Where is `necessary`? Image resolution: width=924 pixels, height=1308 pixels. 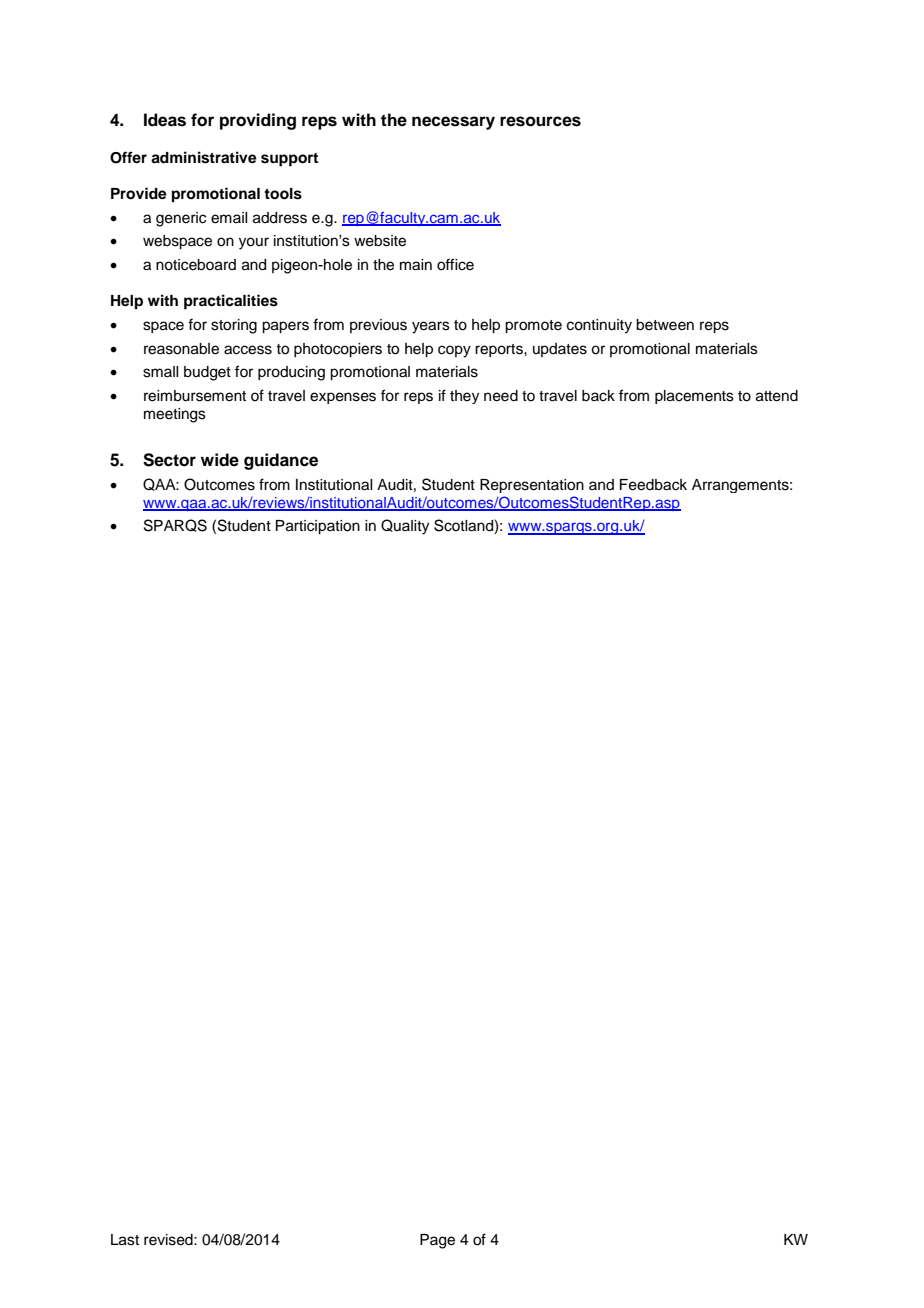 necessary is located at coordinates (453, 123).
